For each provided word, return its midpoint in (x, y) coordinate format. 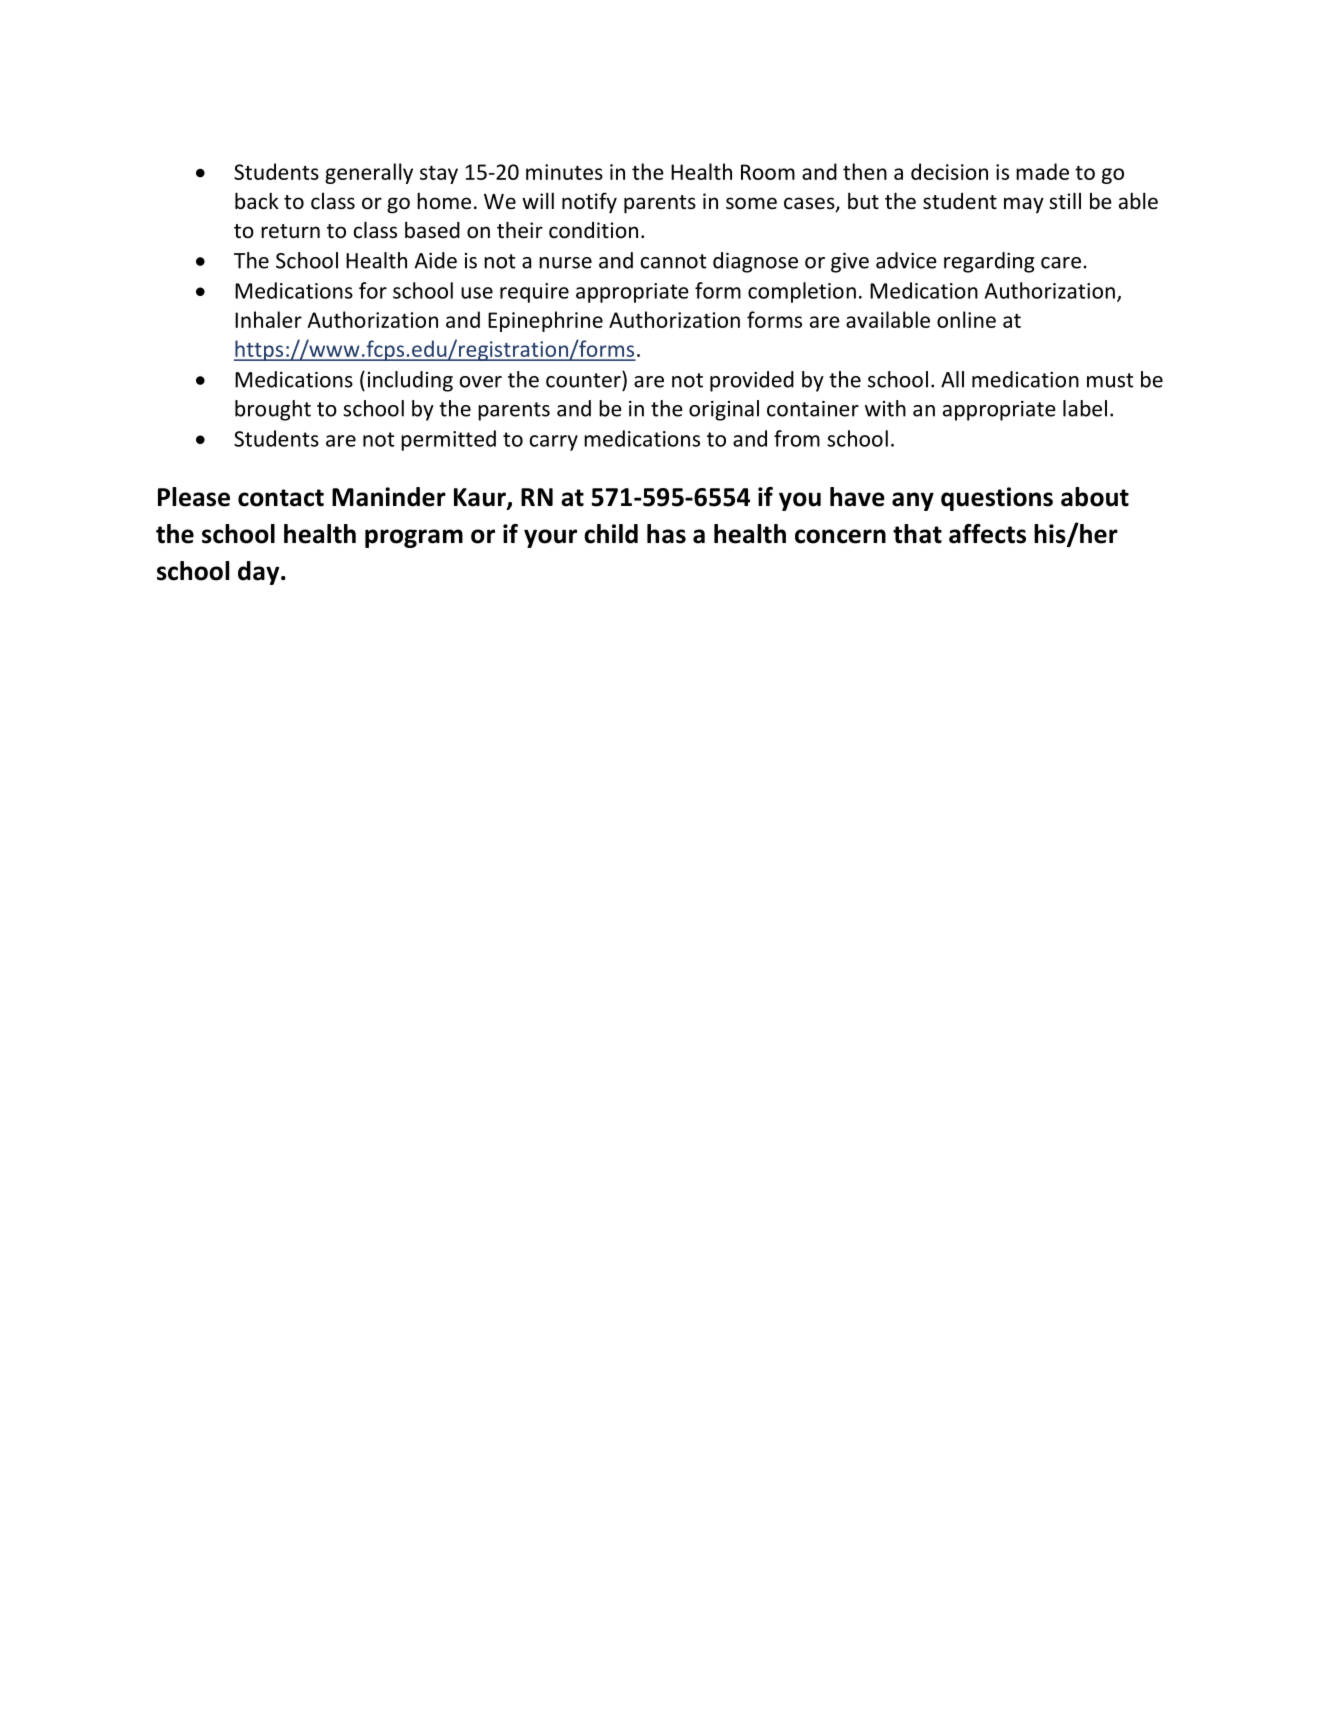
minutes (564, 172)
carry (554, 443)
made (1042, 171)
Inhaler (268, 319)
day (260, 573)
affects (987, 534)
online (966, 319)
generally (369, 173)
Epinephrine (545, 321)
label (1085, 408)
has (666, 534)
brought (273, 410)
